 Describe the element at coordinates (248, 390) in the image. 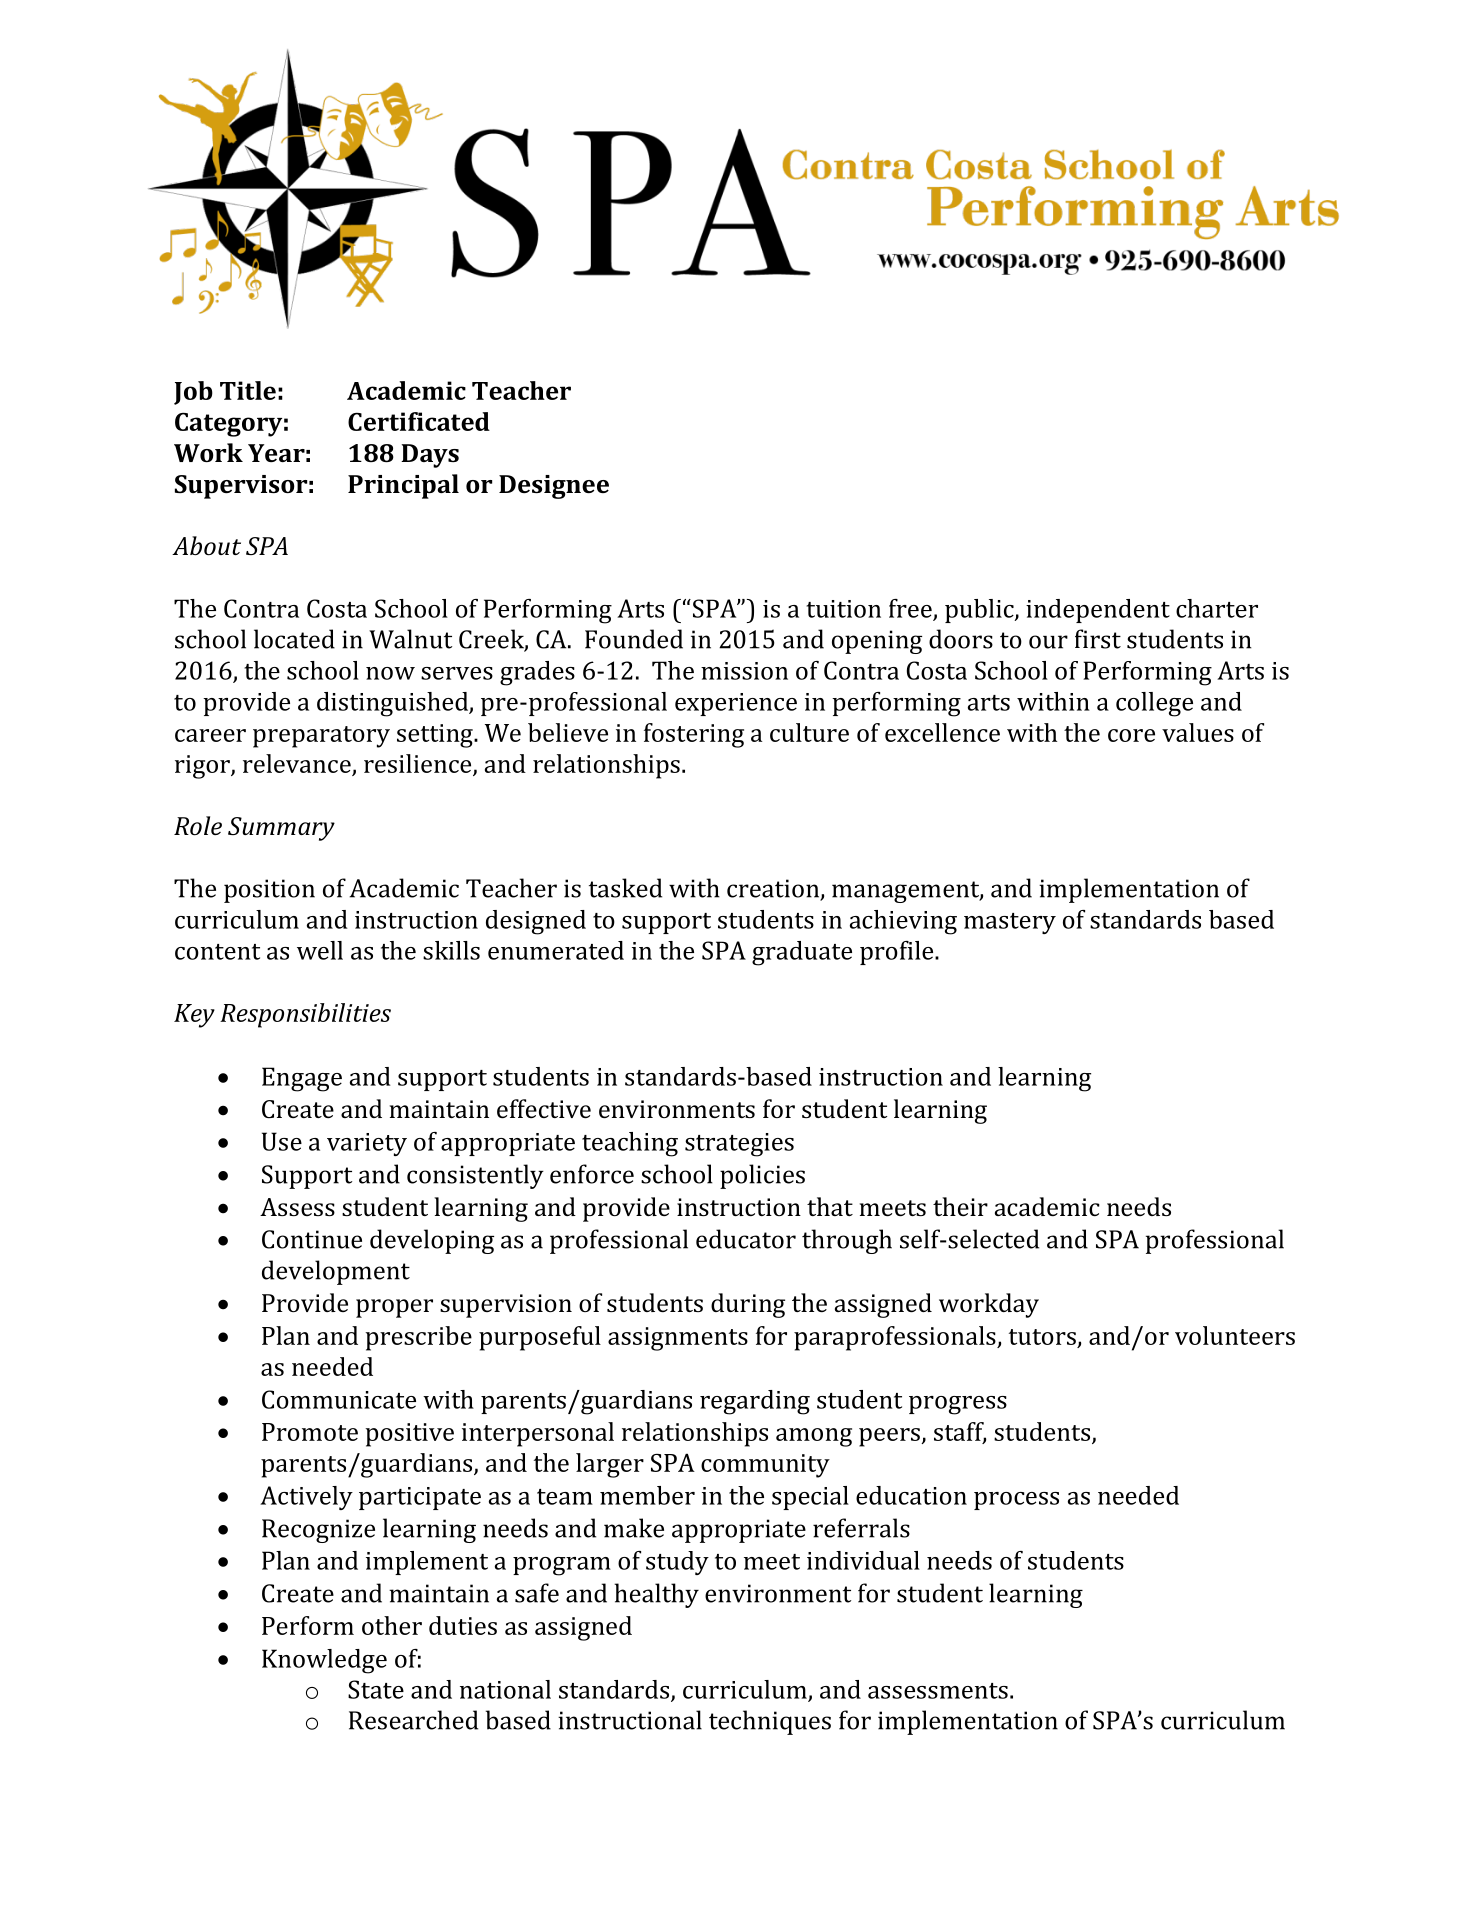

I see `Title` at that location.
